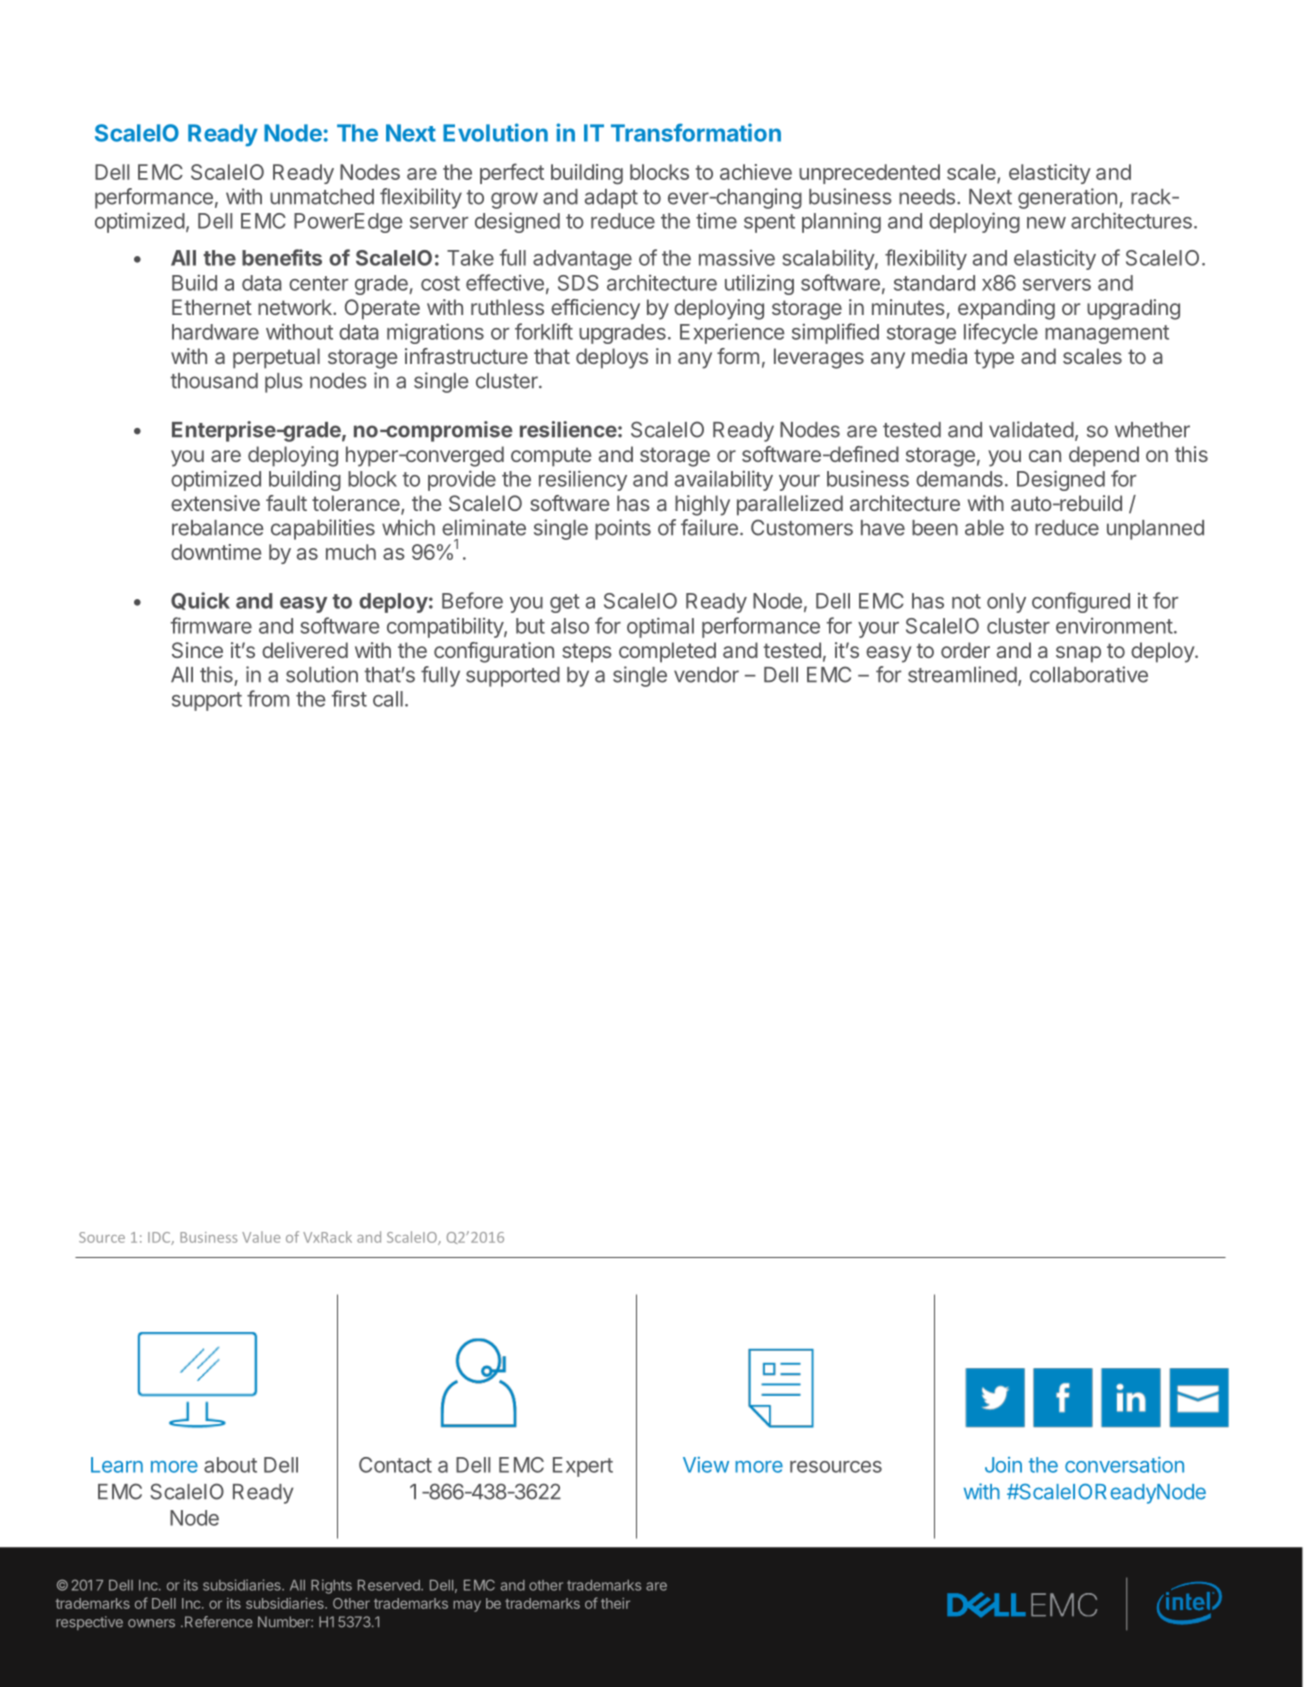  I want to click on adapt, so click(611, 199).
